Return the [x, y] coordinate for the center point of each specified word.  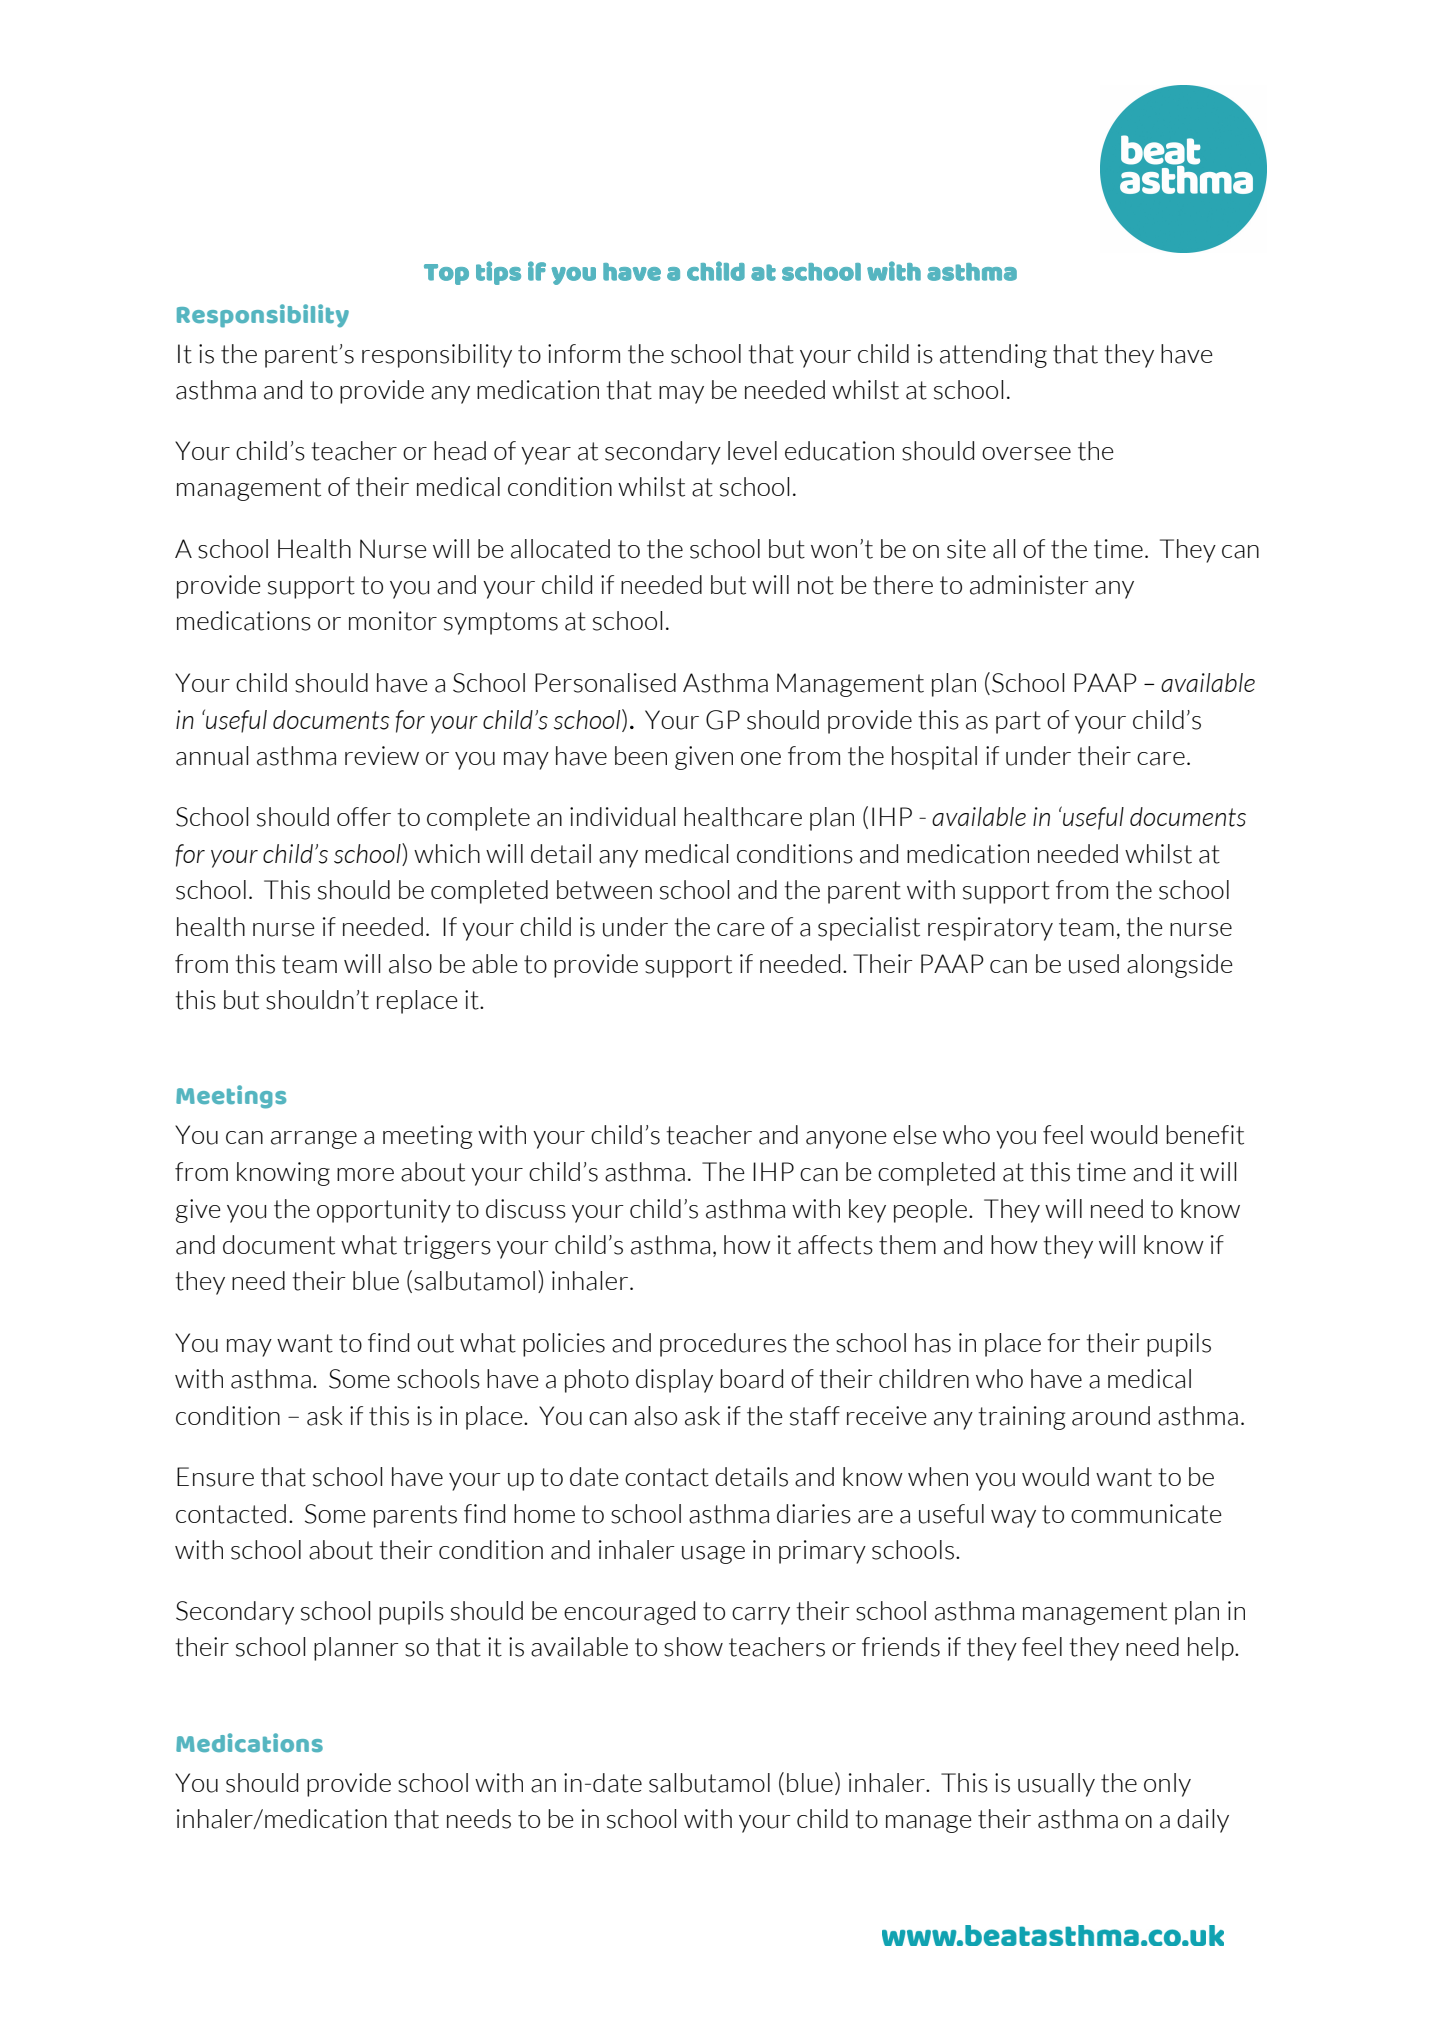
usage [713, 1555]
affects [835, 1245]
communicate [1146, 1514]
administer [1029, 585]
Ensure [215, 1477]
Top [446, 274]
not [816, 585]
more [365, 1174]
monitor [393, 621]
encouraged [629, 1613]
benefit [1205, 1135]
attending [993, 356]
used [1094, 964]
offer [364, 816]
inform [584, 353]
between [604, 890]
